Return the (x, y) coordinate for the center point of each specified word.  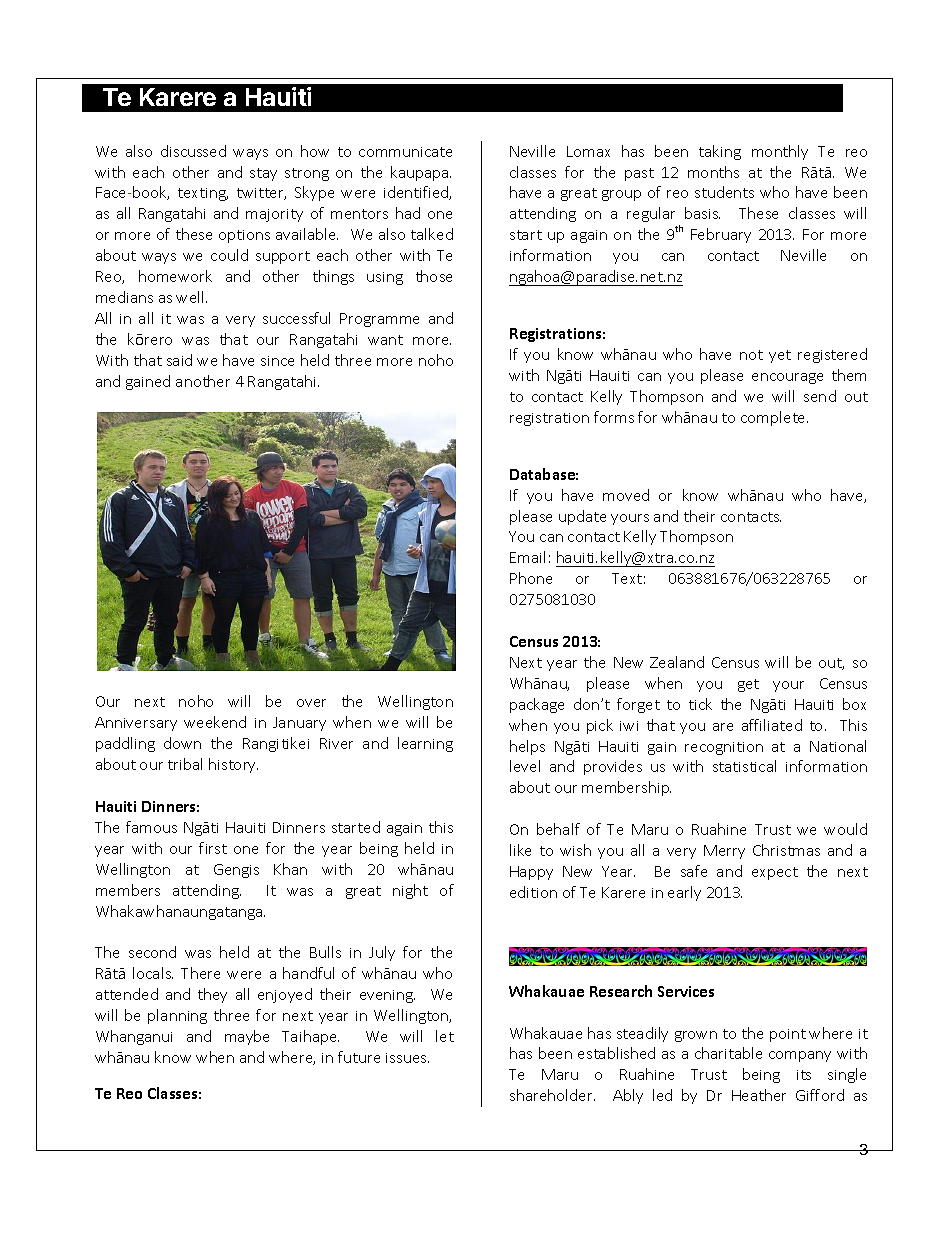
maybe (247, 1037)
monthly (780, 152)
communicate (405, 152)
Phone (531, 578)
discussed (193, 151)
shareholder (552, 1095)
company (800, 1056)
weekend (215, 722)
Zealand (677, 662)
